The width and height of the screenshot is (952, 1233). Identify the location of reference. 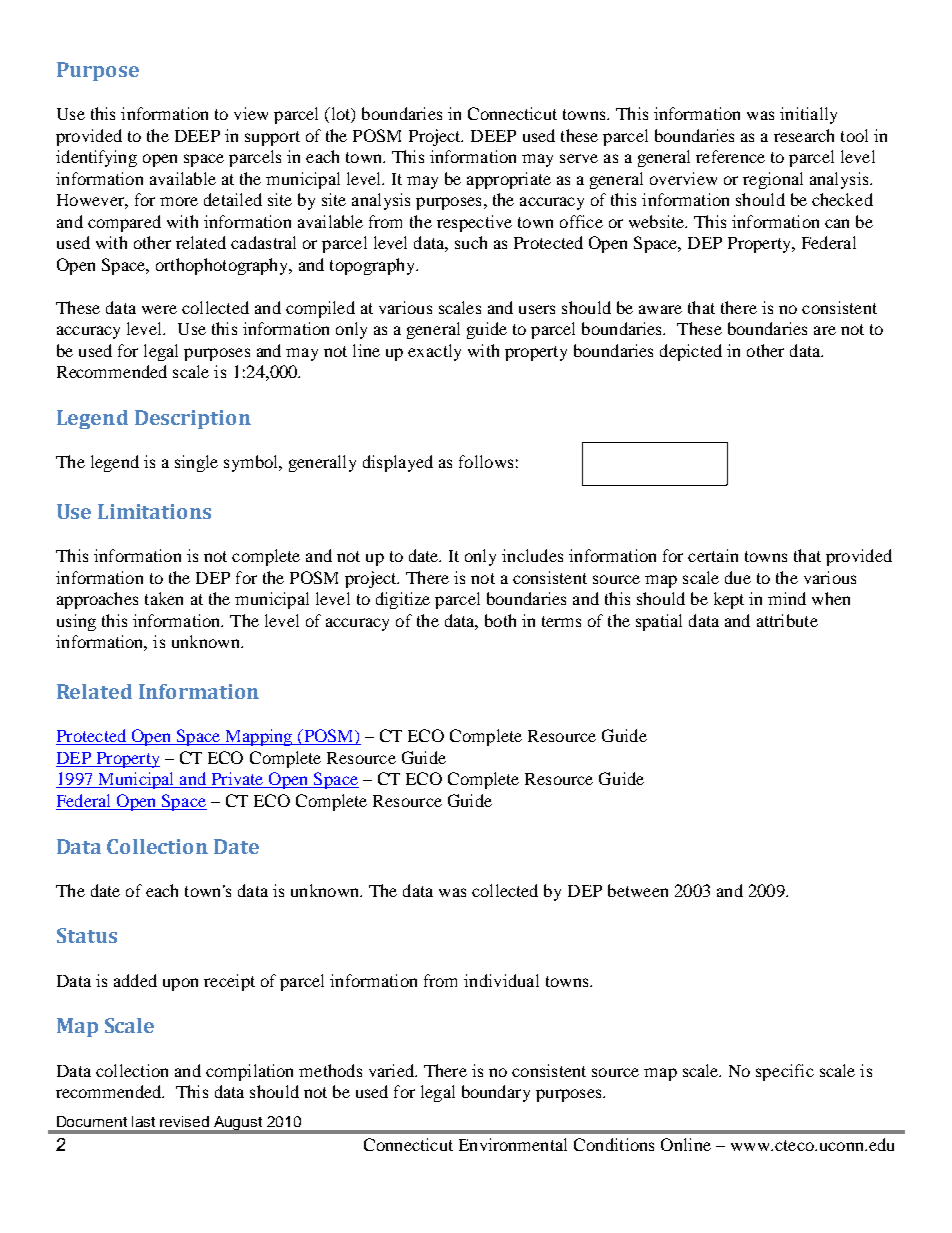
(730, 156).
